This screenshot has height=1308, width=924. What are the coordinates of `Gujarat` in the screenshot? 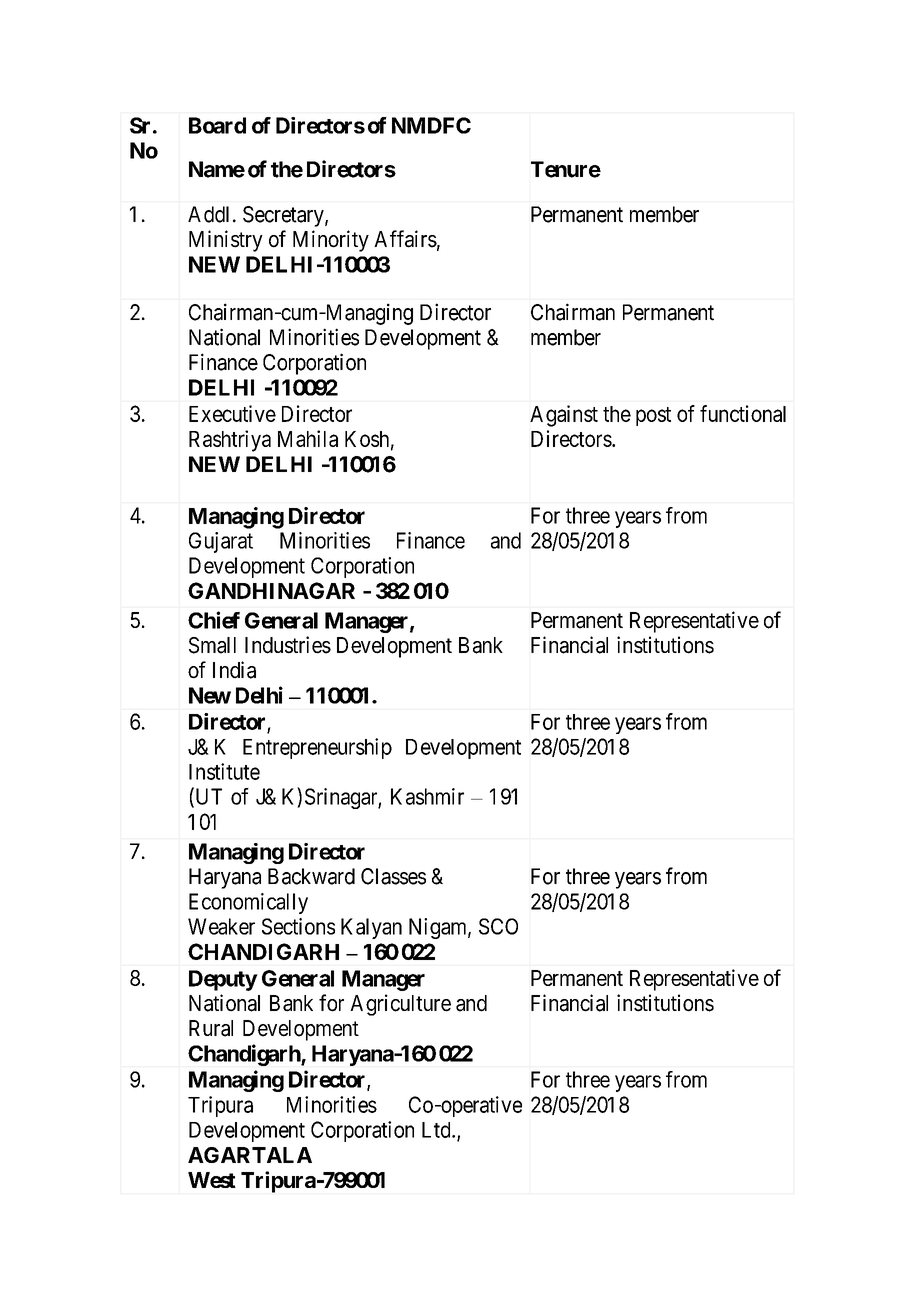 It's located at (221, 542).
